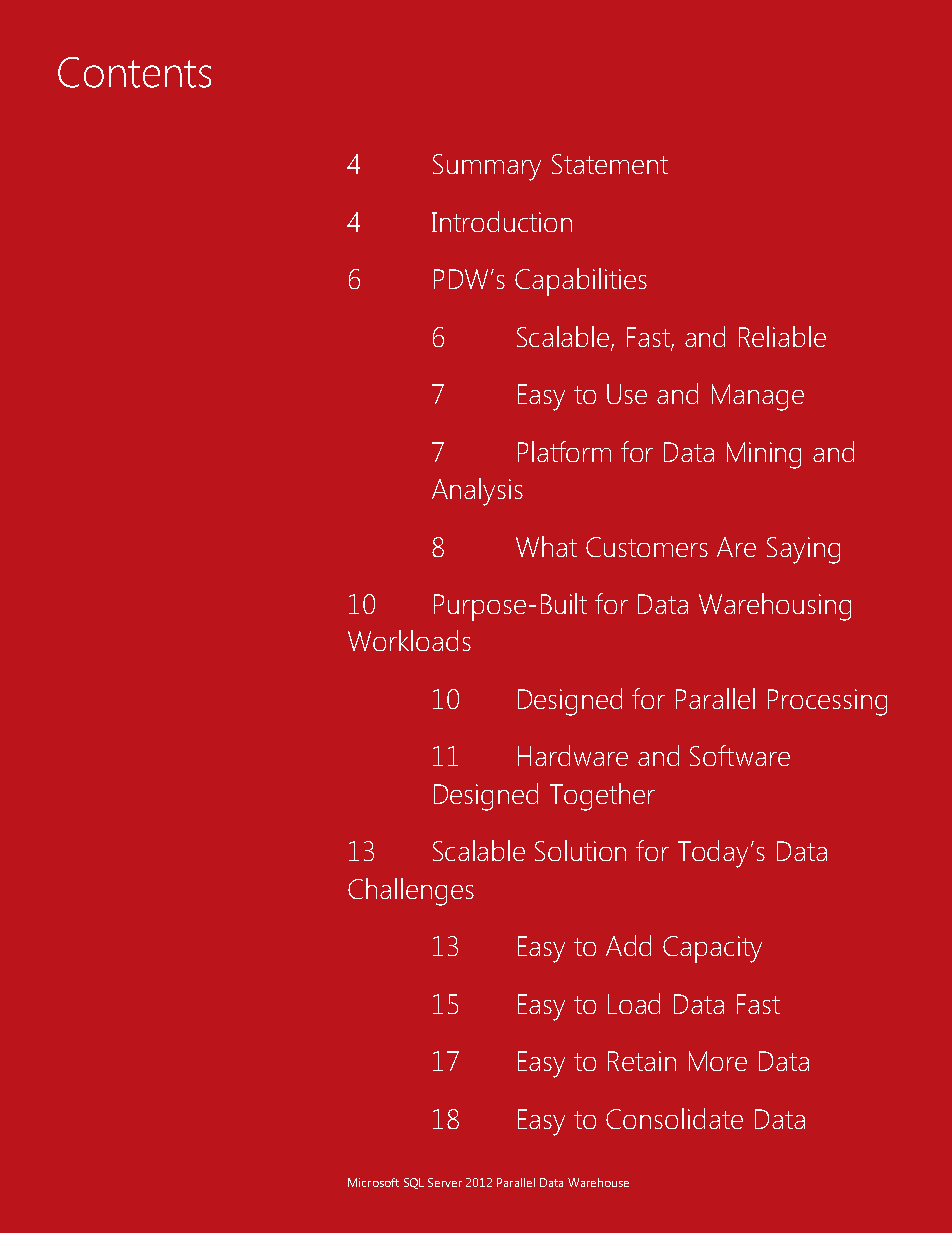 This screenshot has height=1233, width=952. What do you see at coordinates (477, 492) in the screenshot?
I see `Analysis` at bounding box center [477, 492].
